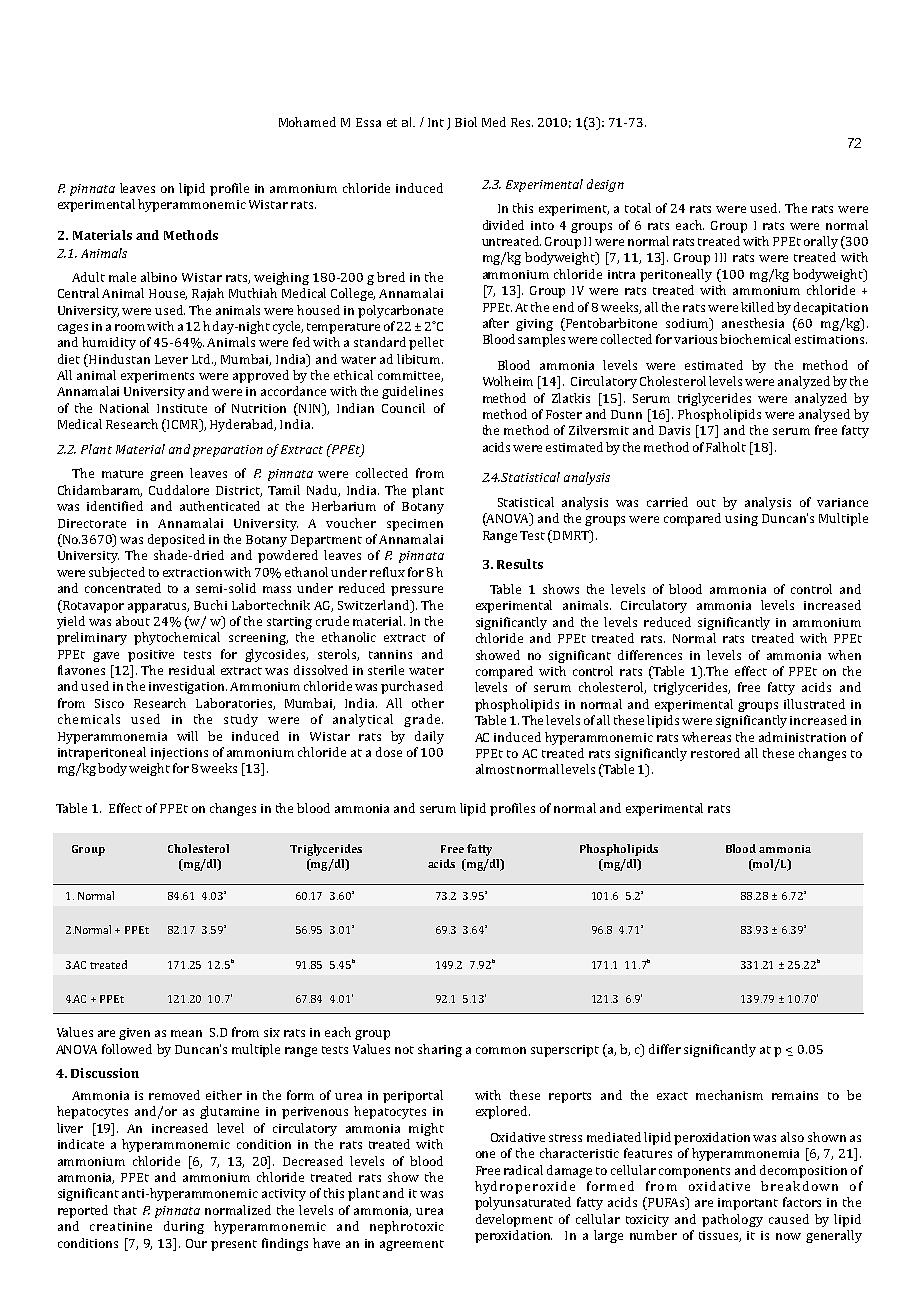  What do you see at coordinates (188, 688) in the screenshot?
I see `investigation` at bounding box center [188, 688].
